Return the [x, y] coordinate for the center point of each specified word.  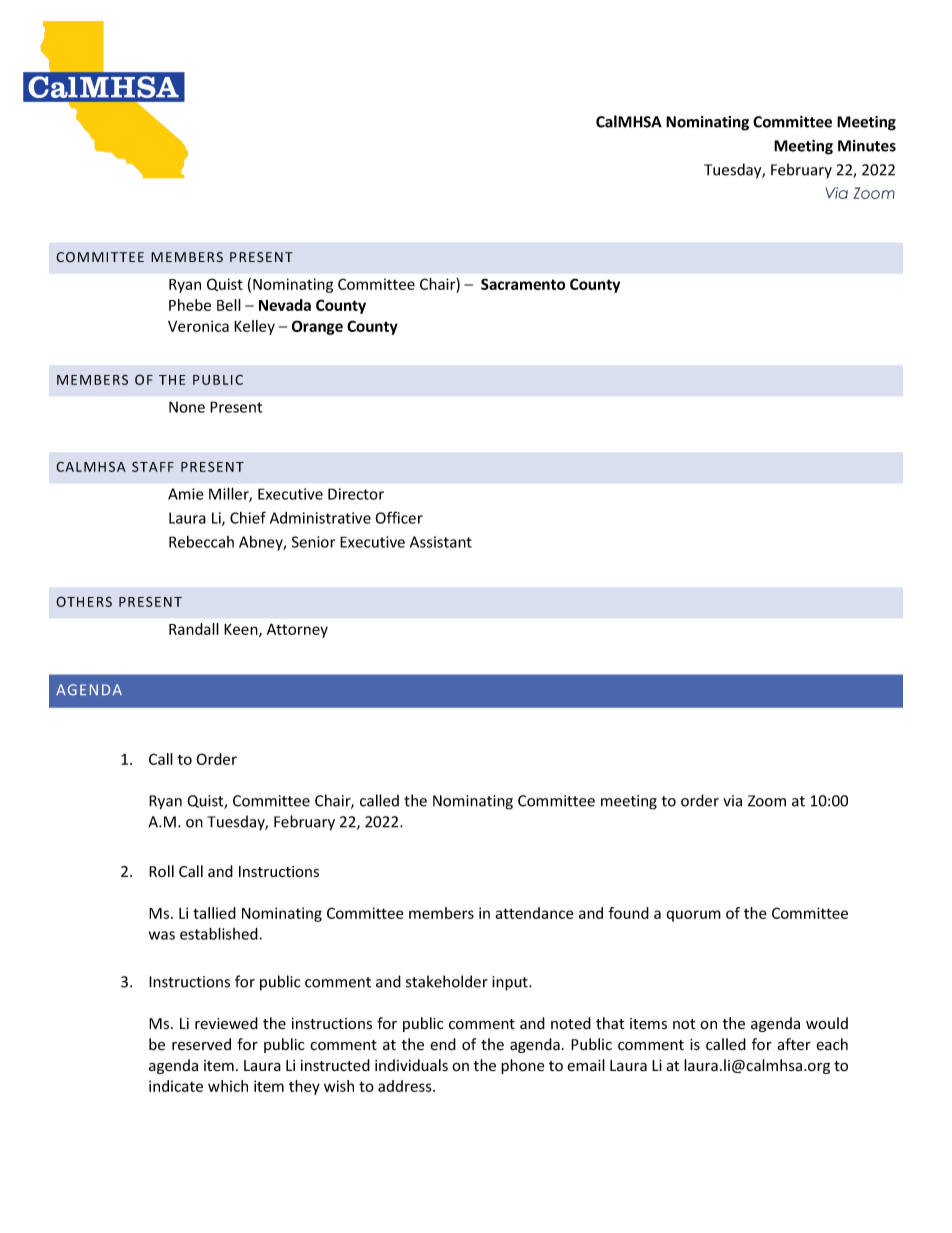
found [629, 913]
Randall [194, 629]
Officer [399, 517]
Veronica [198, 326]
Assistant [441, 542]
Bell [229, 305]
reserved [201, 1044]
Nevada [285, 305]
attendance [534, 913]
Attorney [297, 630]
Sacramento [523, 284]
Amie [186, 494]
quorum [693, 916]
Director [356, 494]
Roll [161, 871]
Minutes [867, 146]
